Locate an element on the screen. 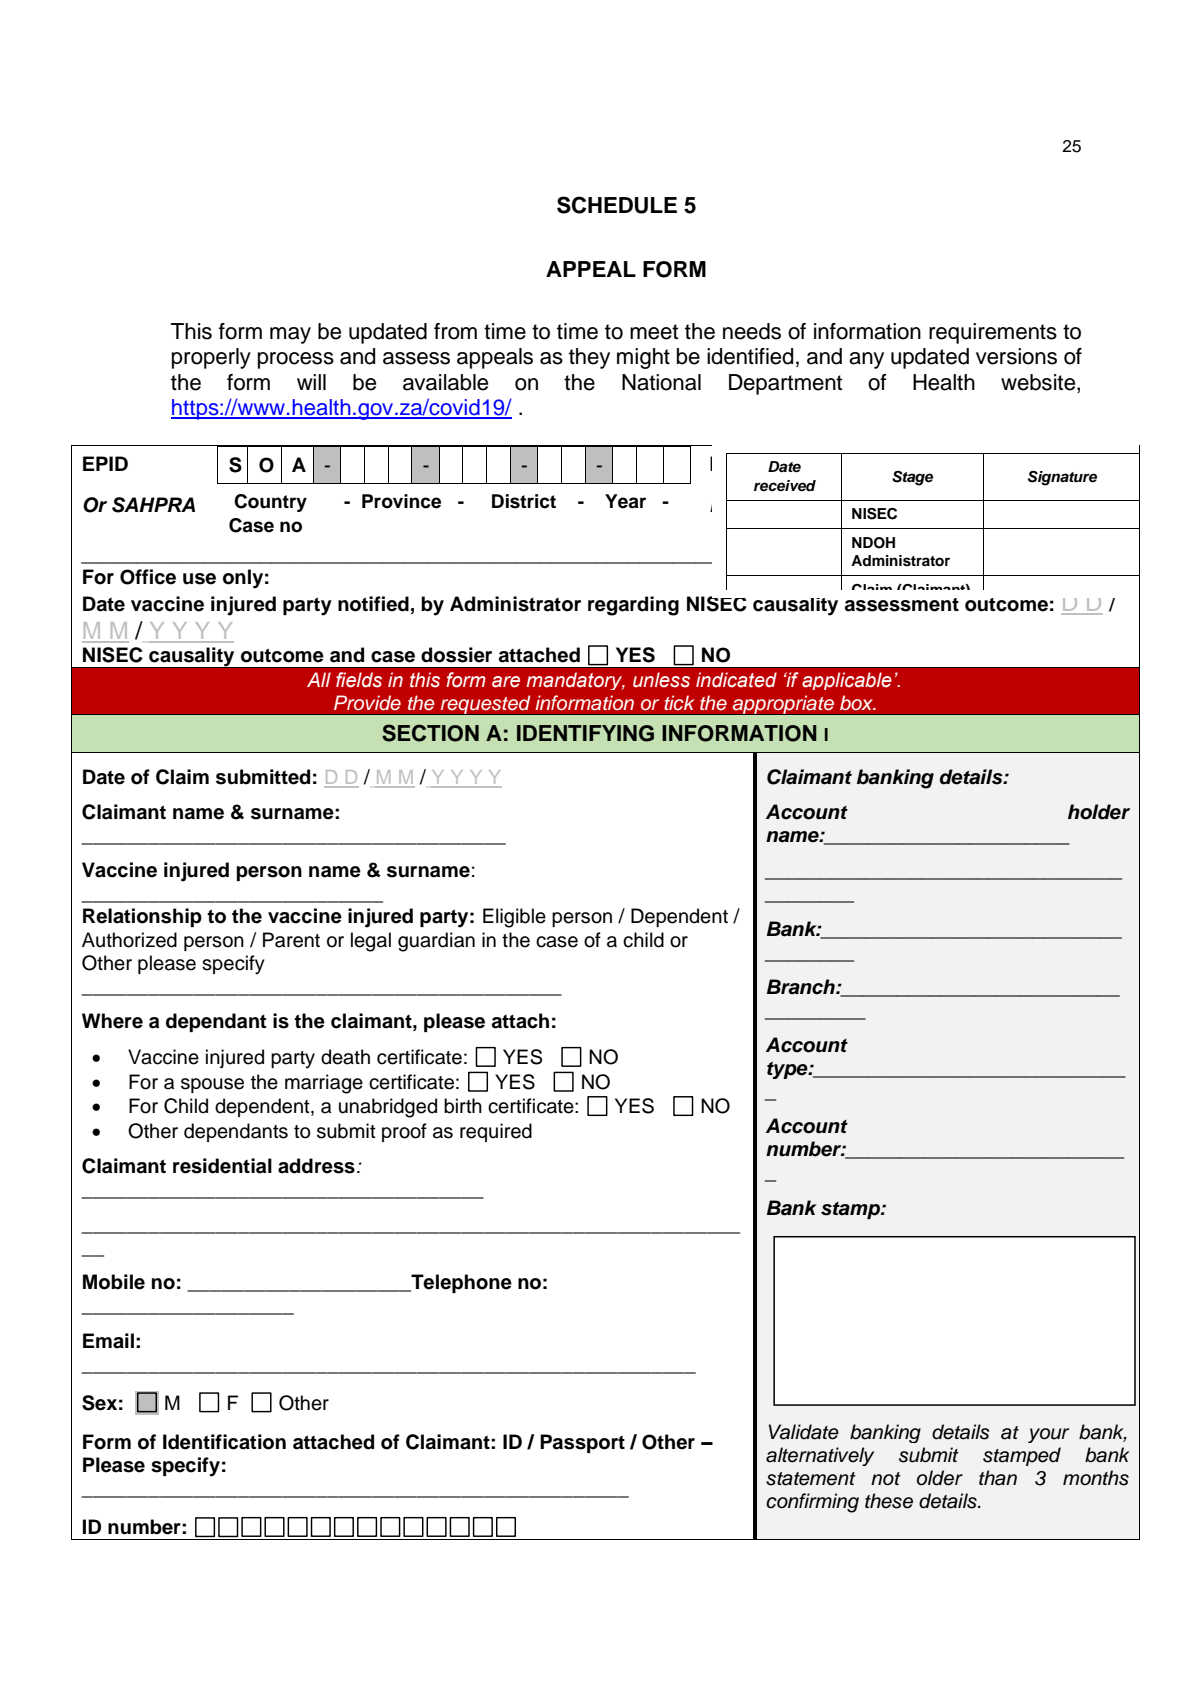 The image size is (1196, 1691). may is located at coordinates (290, 335).
